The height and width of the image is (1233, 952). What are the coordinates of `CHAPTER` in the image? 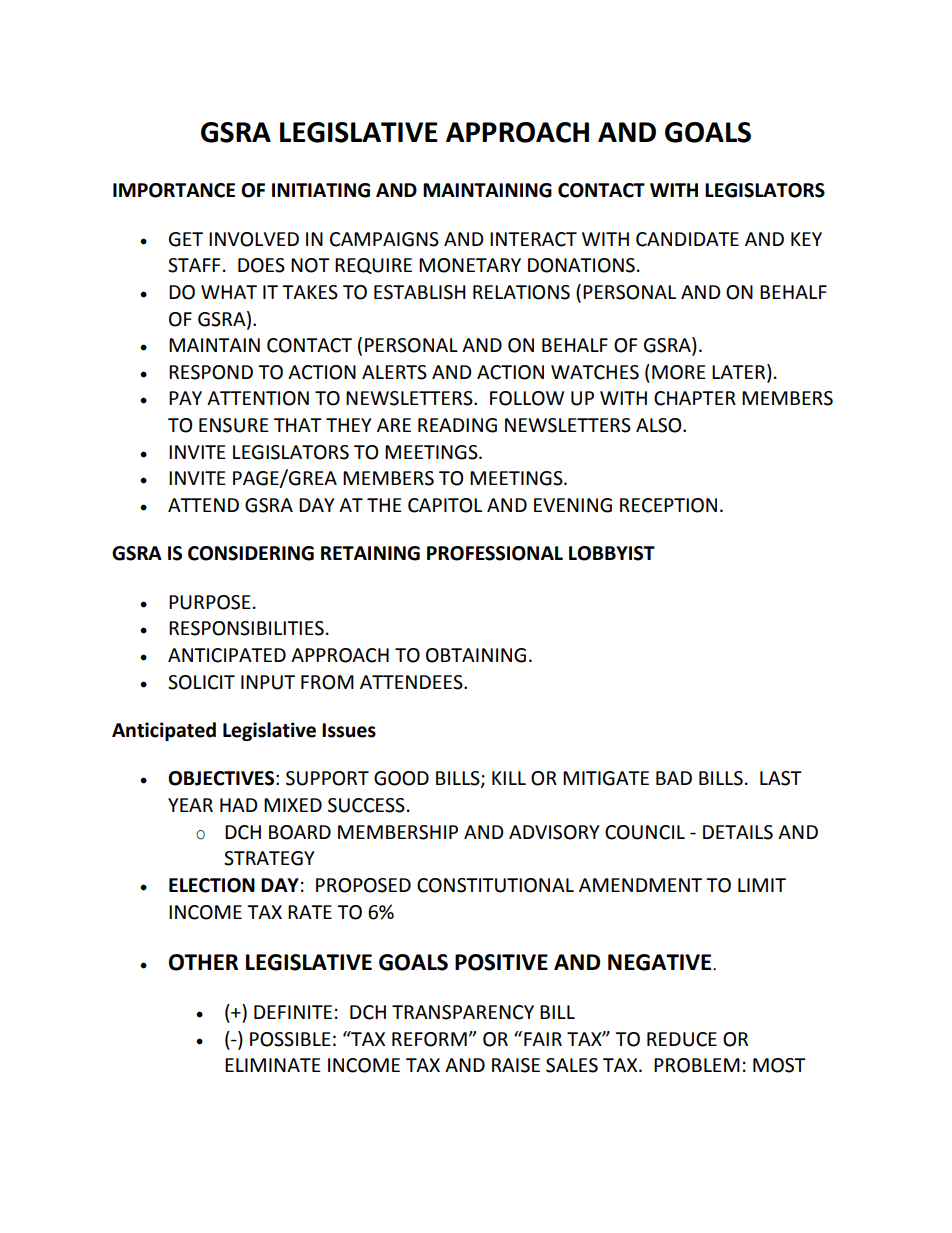 It's located at (695, 398).
